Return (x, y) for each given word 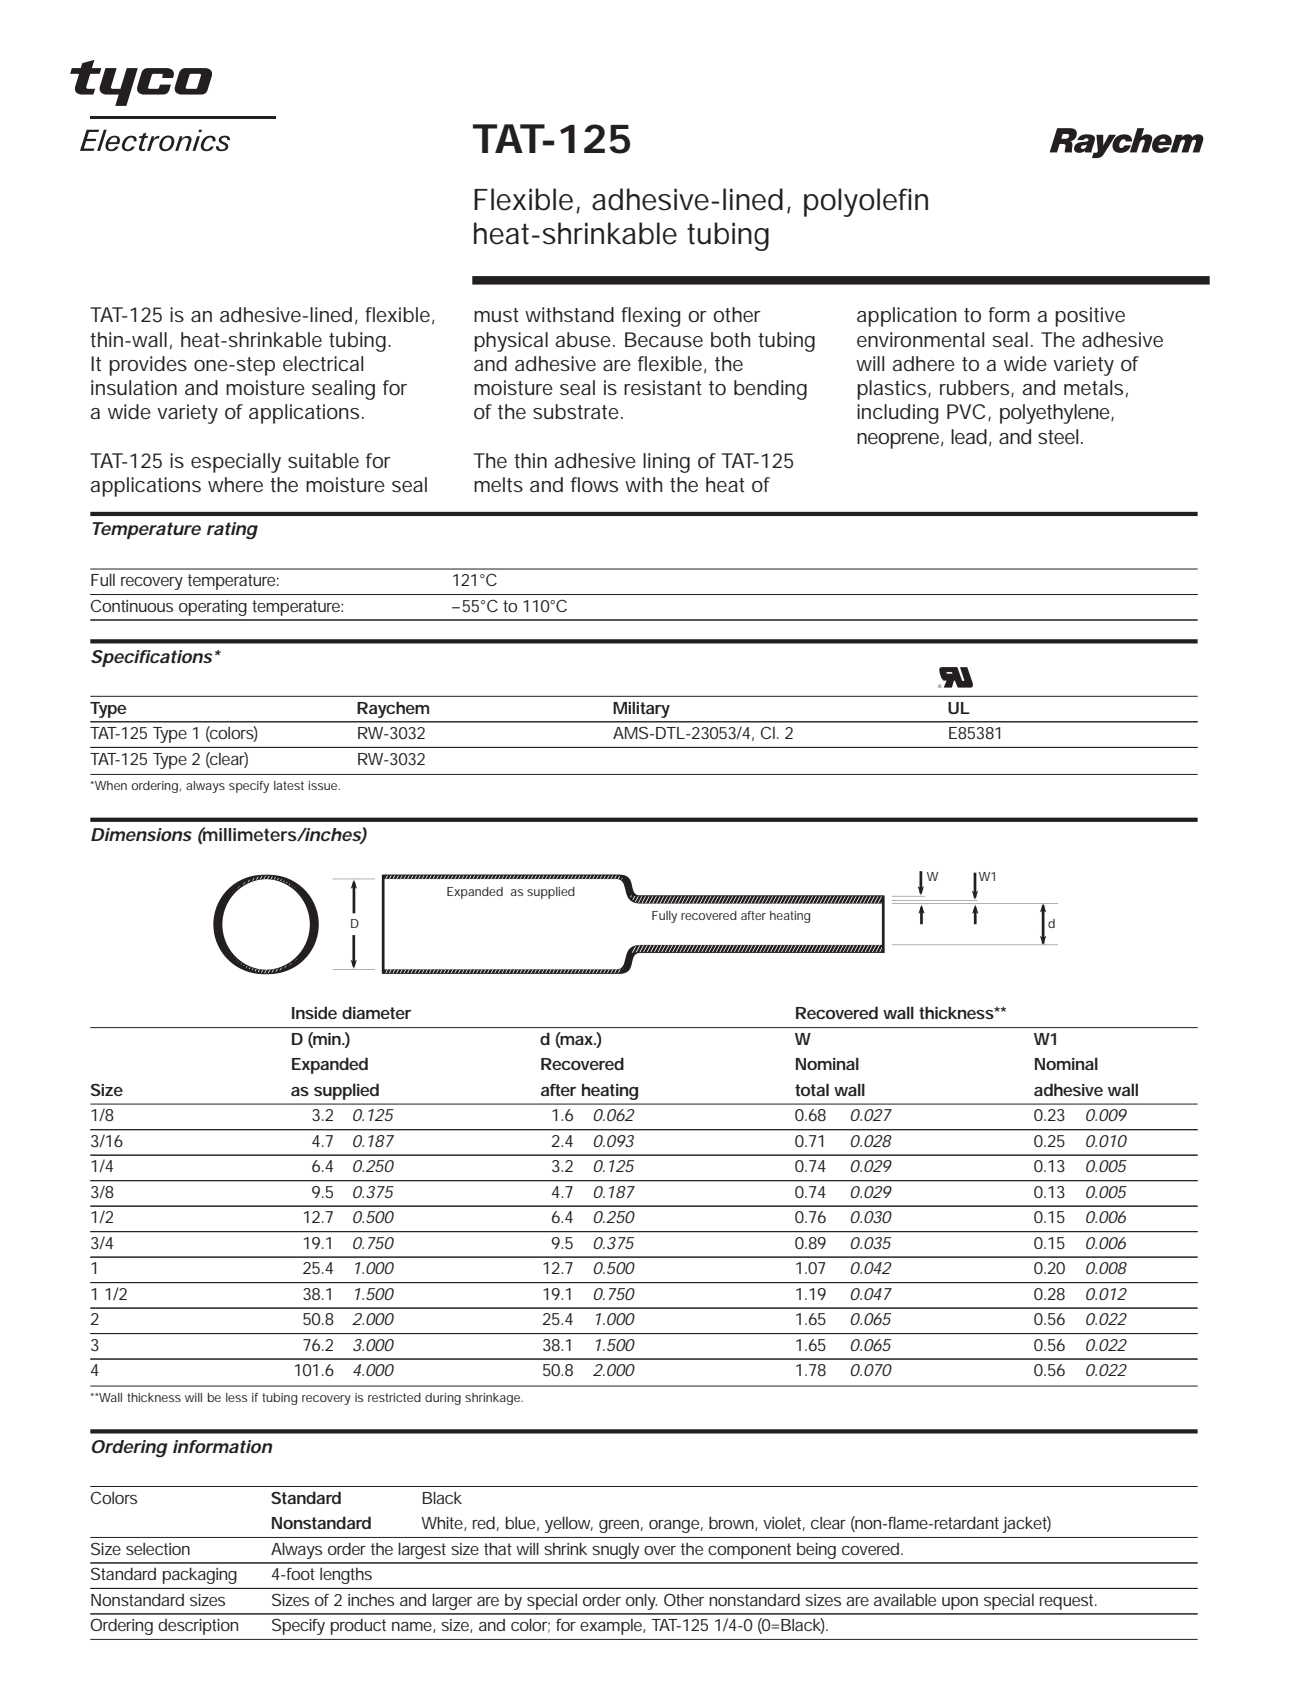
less (237, 1397)
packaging (200, 1576)
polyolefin (866, 202)
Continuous (132, 605)
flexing (650, 317)
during (443, 1399)
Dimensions (141, 834)
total (812, 1089)
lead (969, 436)
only (641, 1601)
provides (148, 366)
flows (594, 484)
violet (784, 1524)
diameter (376, 1012)
